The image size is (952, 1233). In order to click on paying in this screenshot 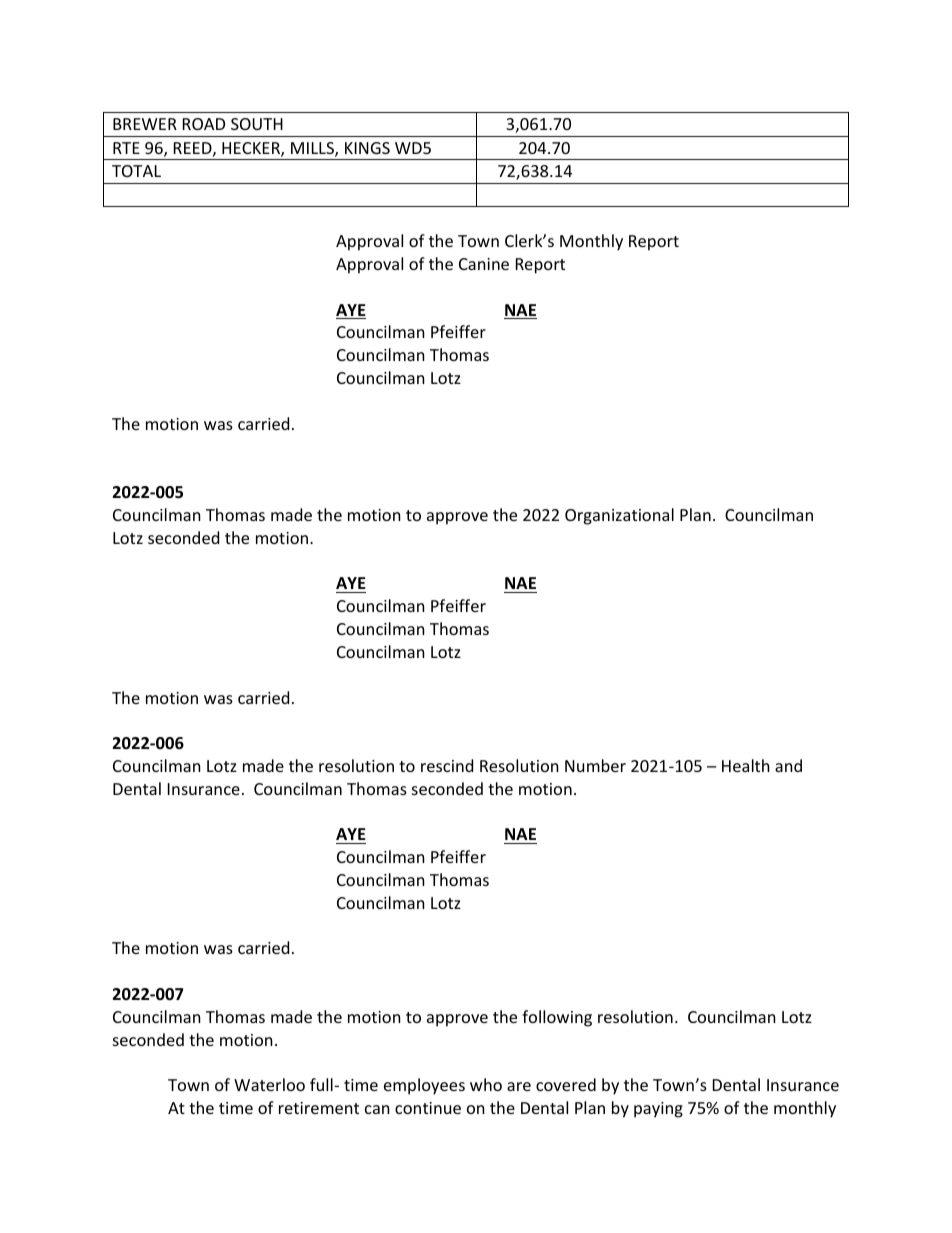, I will do `click(658, 1110)`.
